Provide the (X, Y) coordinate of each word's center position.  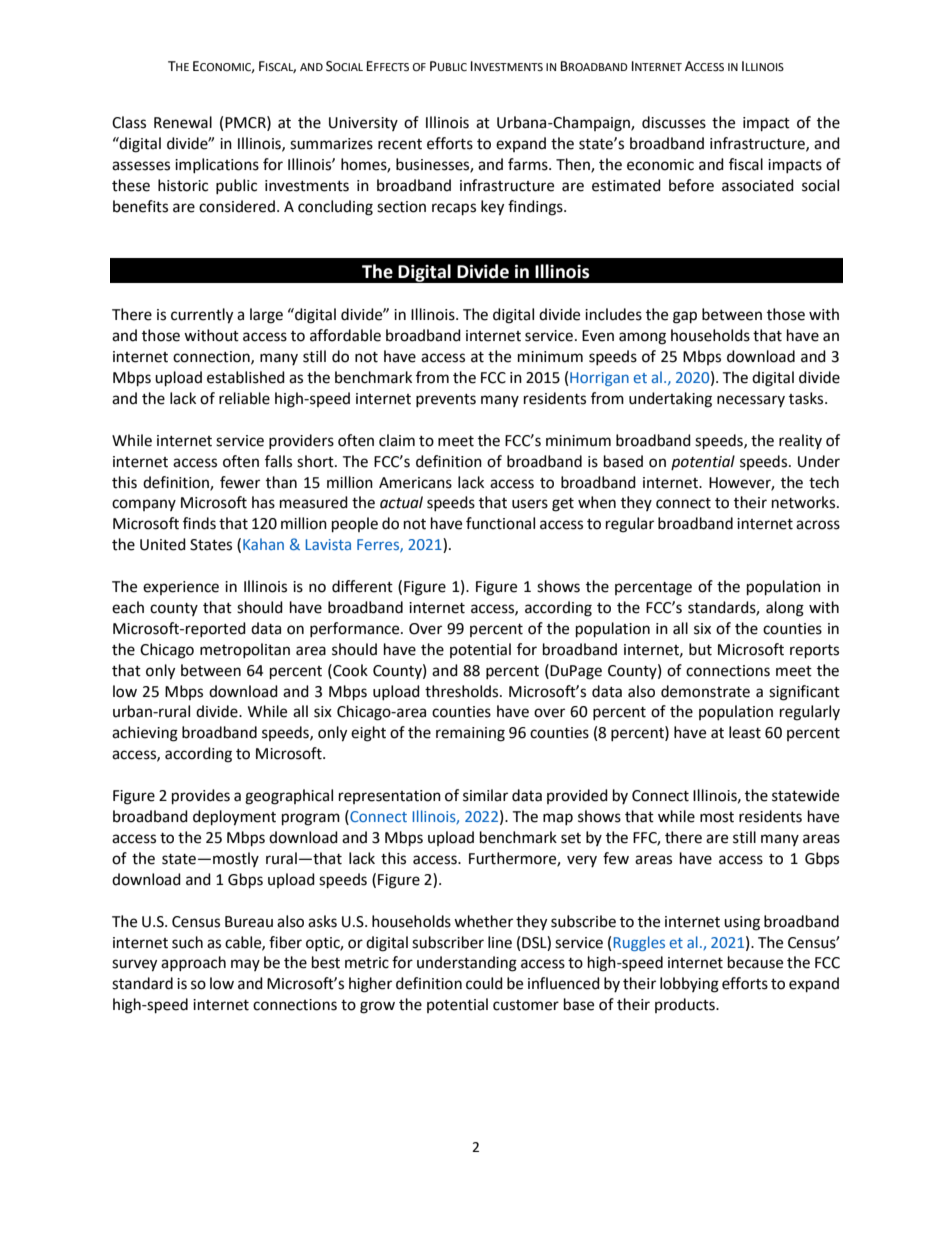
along (785, 609)
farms (529, 164)
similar (485, 795)
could (484, 983)
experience (181, 588)
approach (193, 963)
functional (500, 523)
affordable (345, 335)
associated (758, 185)
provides (201, 797)
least (745, 732)
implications (217, 165)
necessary (751, 401)
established (246, 377)
